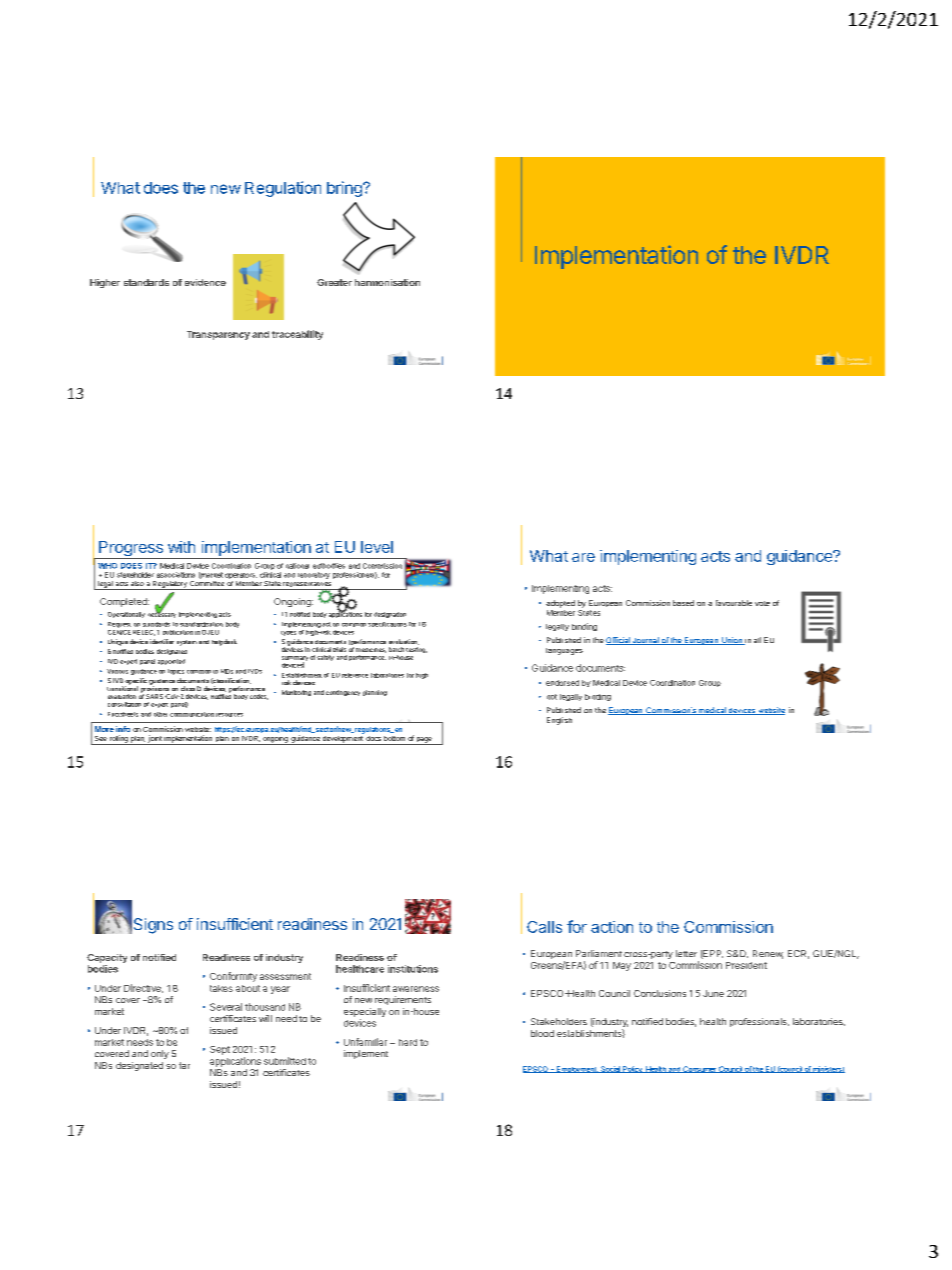 This screenshot has height=1270, width=952. I want to click on based, so click(683, 603).
